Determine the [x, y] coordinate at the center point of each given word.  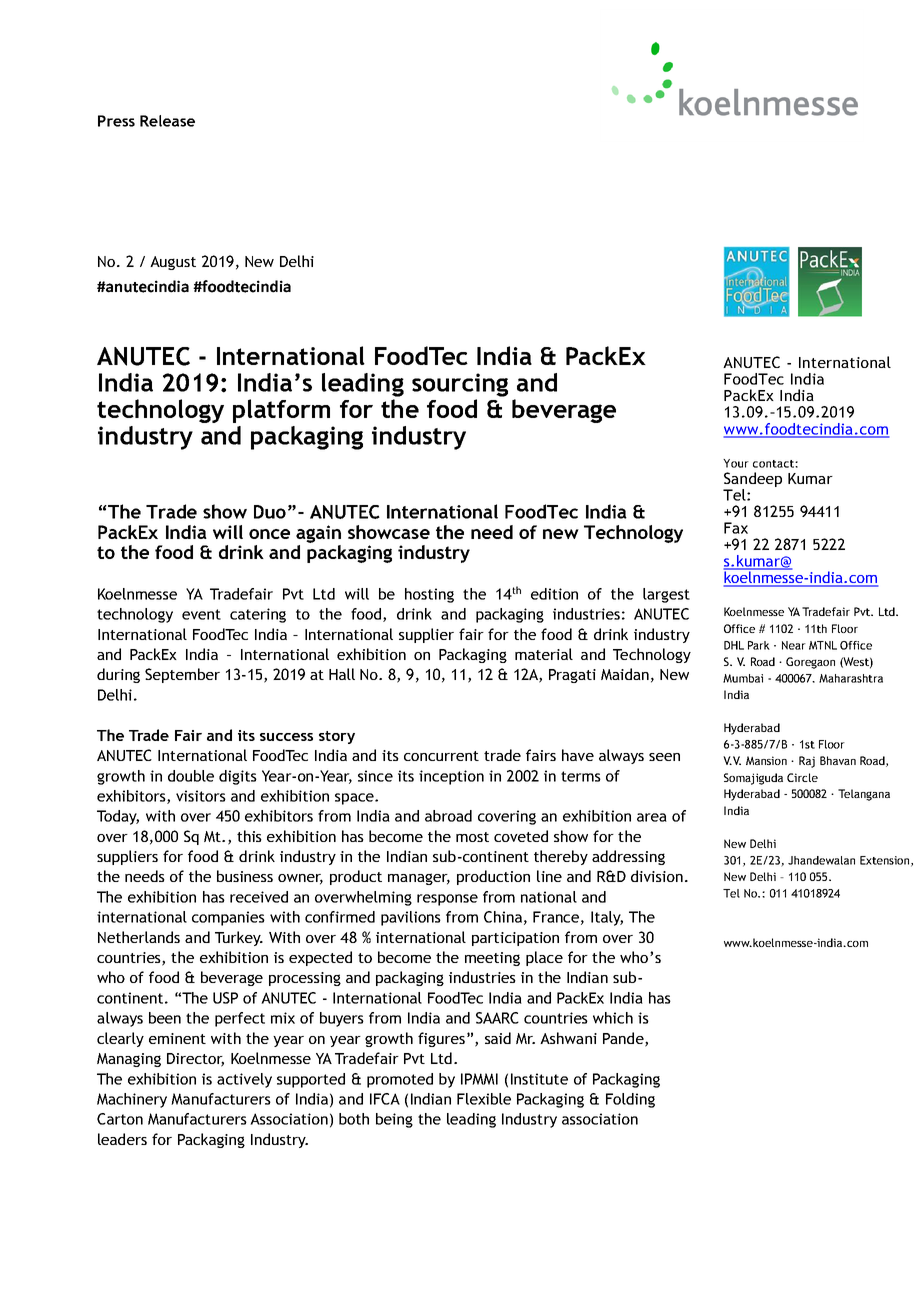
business [245, 876]
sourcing [460, 385]
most [472, 837]
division [657, 876]
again [318, 534]
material [544, 654]
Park [759, 645]
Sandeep [753, 479]
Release [167, 121]
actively [244, 1080]
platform [281, 411]
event [201, 614]
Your [736, 463]
